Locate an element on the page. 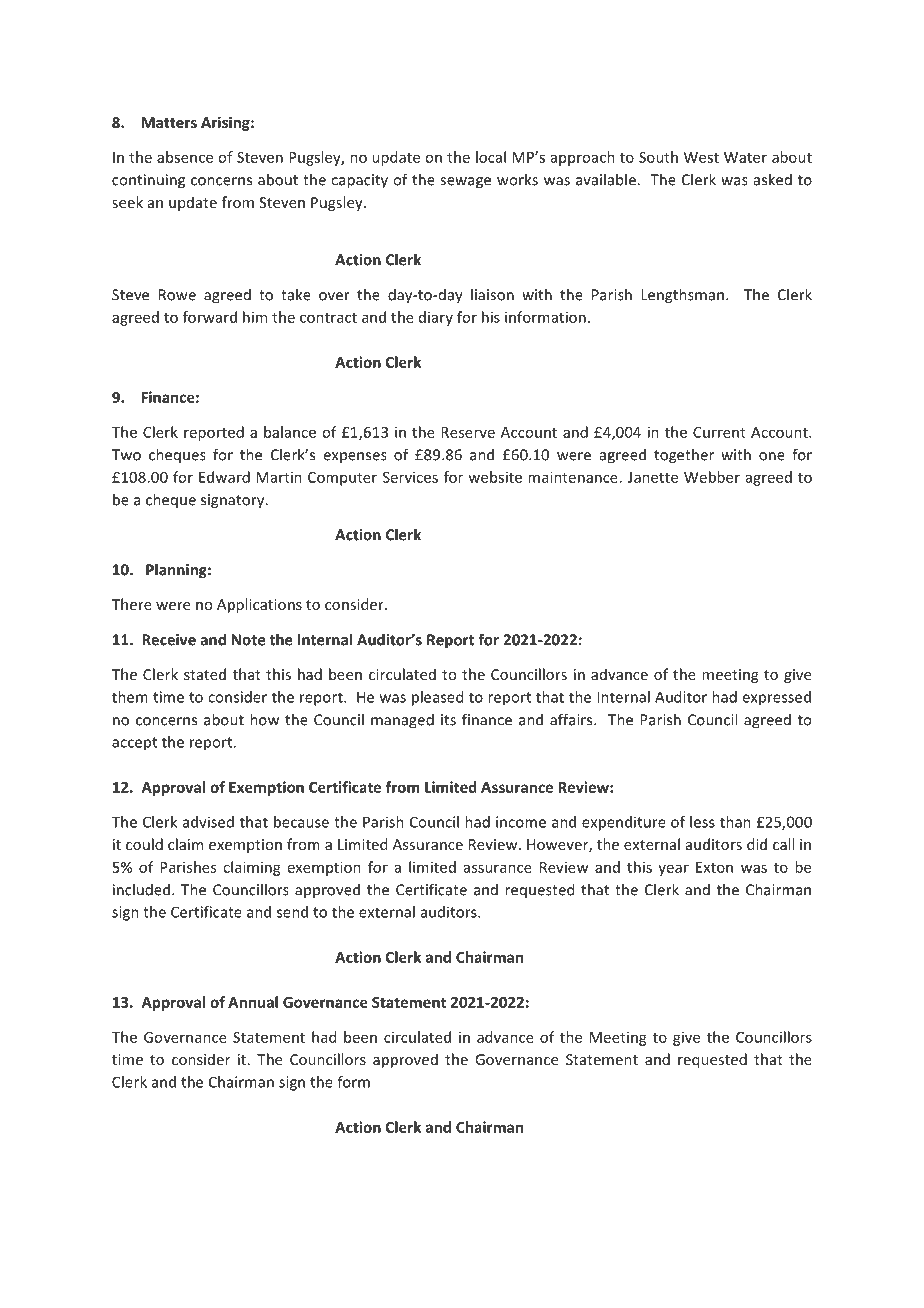 The width and height of the document is (924, 1308). Applications is located at coordinates (259, 605).
